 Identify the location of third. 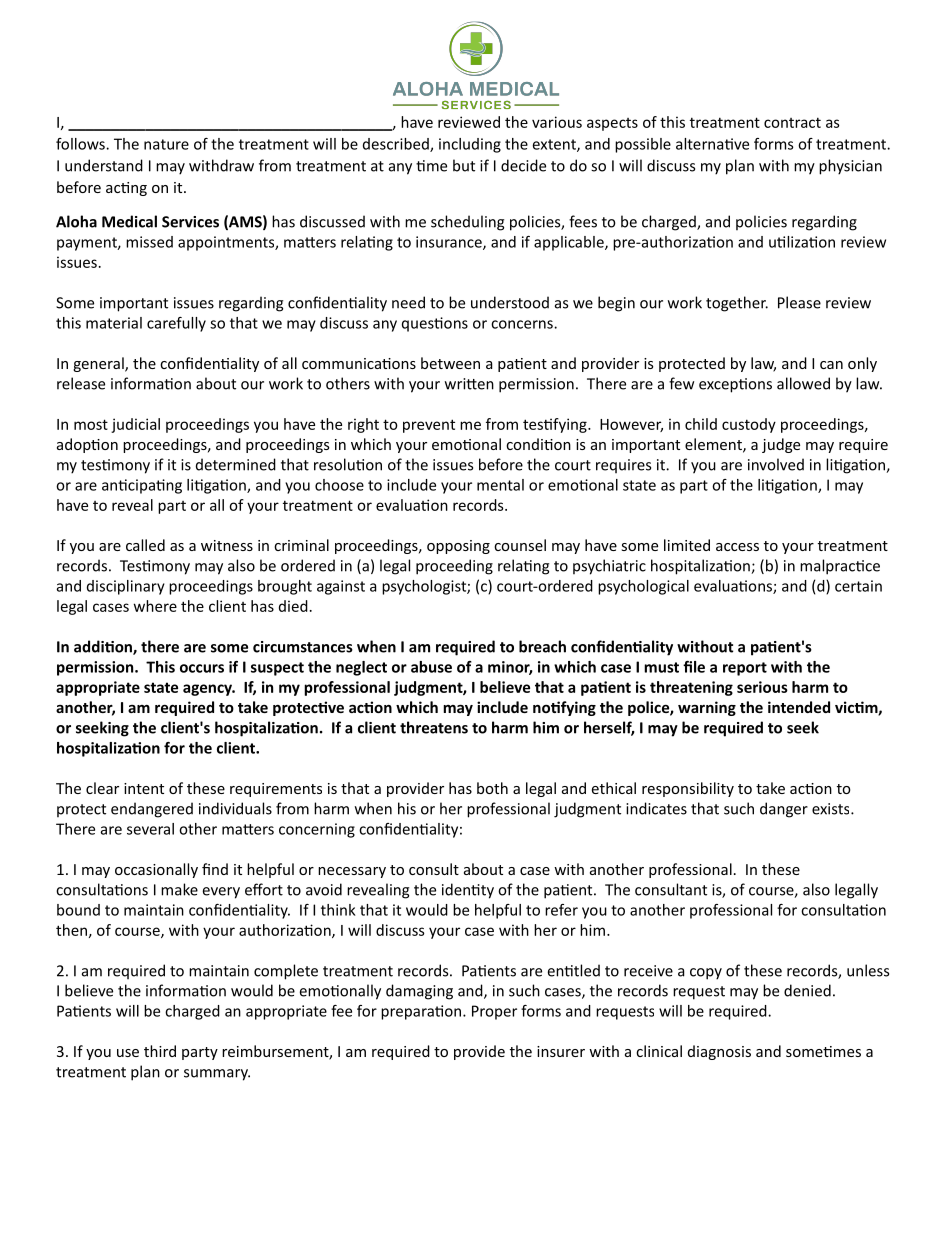
(160, 1051).
